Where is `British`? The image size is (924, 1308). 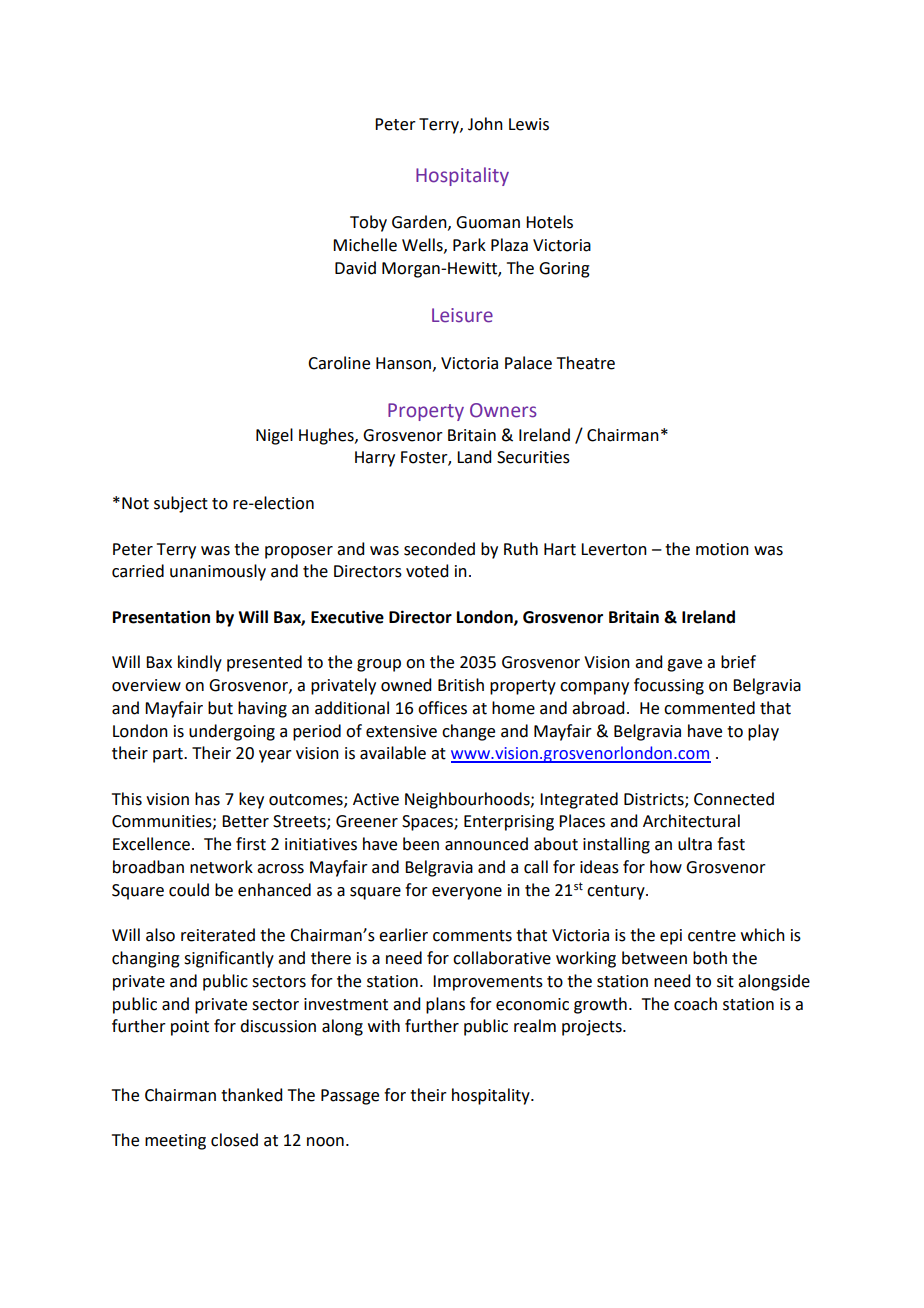 British is located at coordinates (461, 685).
